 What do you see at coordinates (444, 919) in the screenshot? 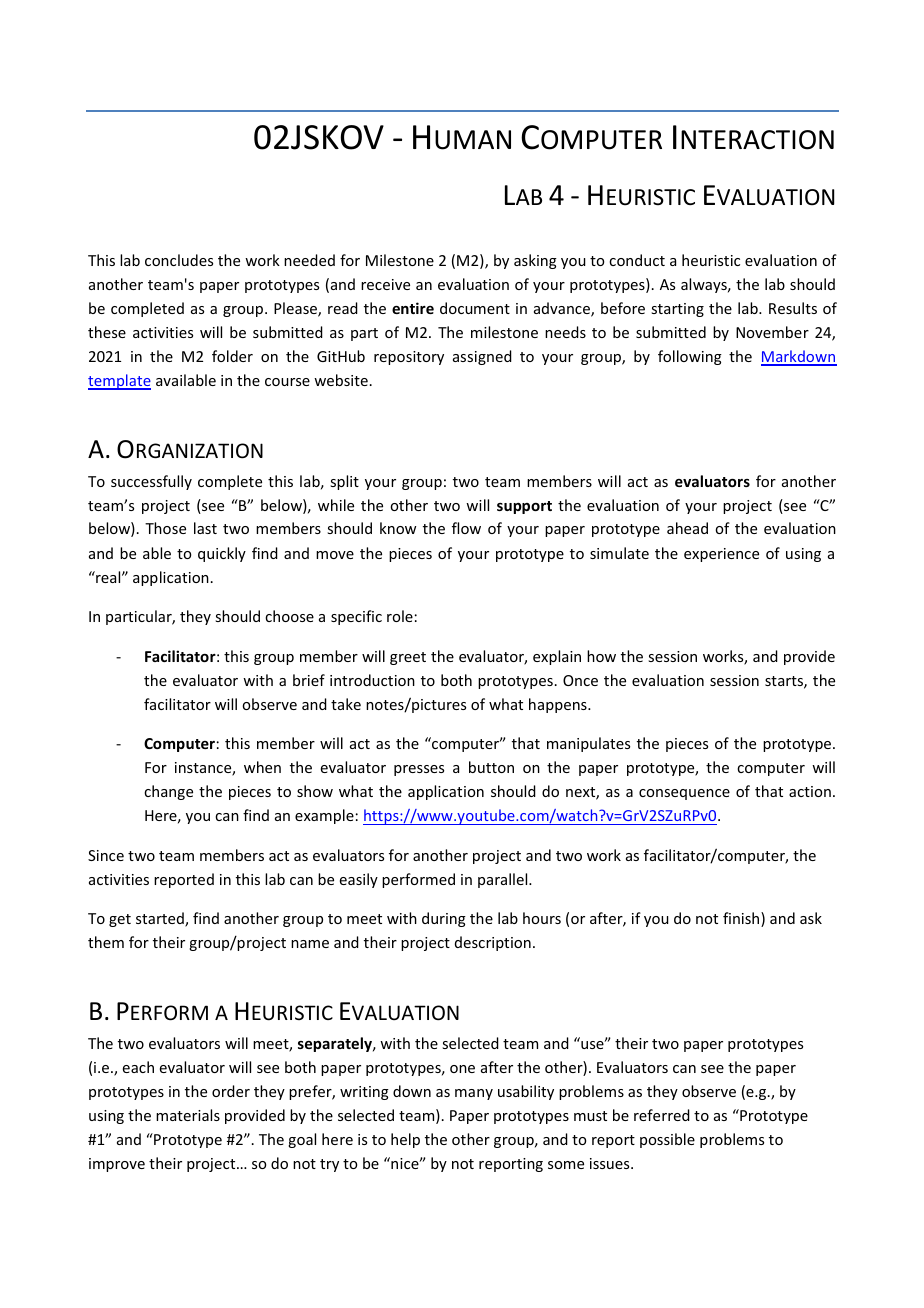
I see `during` at bounding box center [444, 919].
